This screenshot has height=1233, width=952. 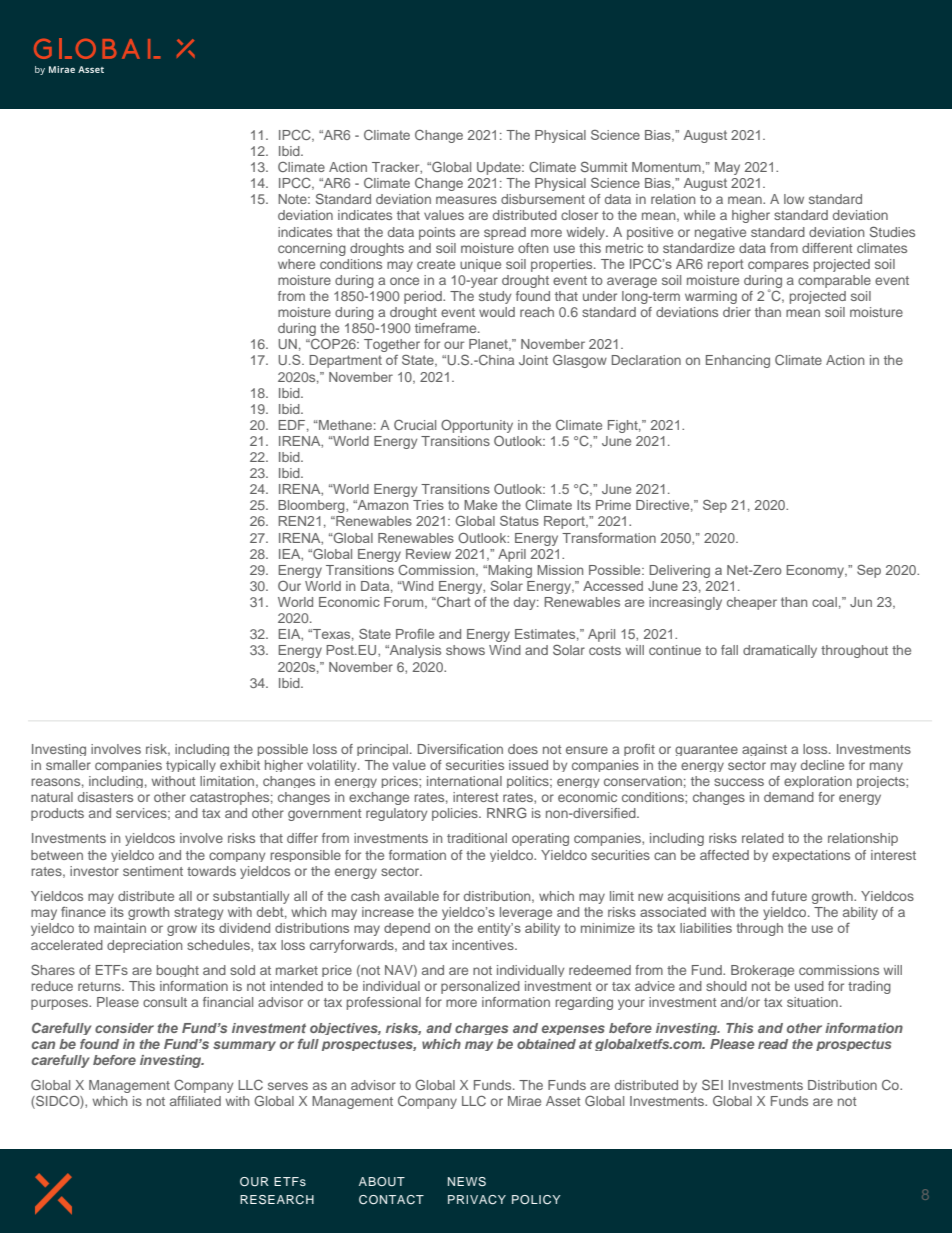 What do you see at coordinates (345, 361) in the screenshot?
I see `Department` at bounding box center [345, 361].
